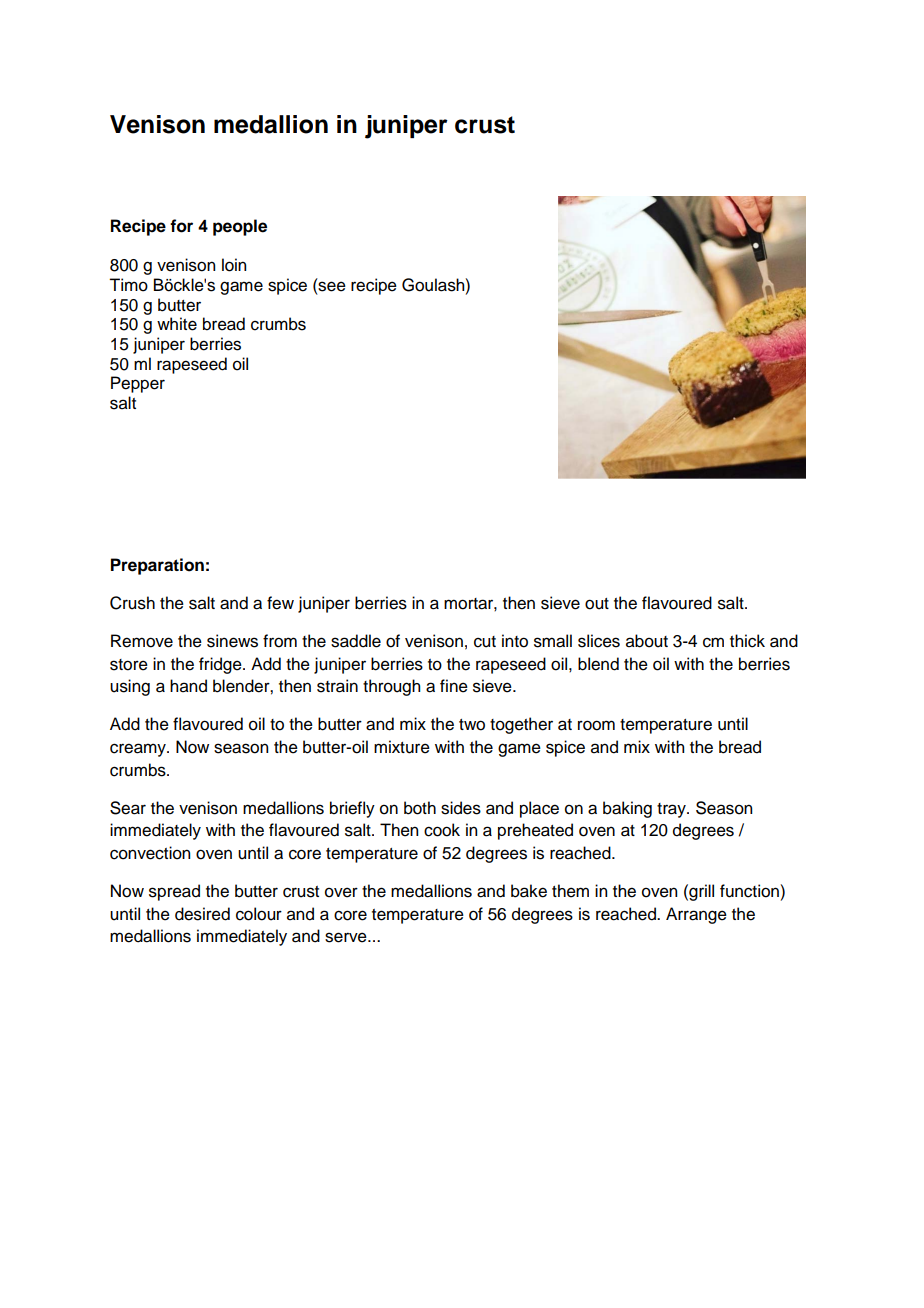  Describe the element at coordinates (234, 265) in the page. I see `loin` at that location.
